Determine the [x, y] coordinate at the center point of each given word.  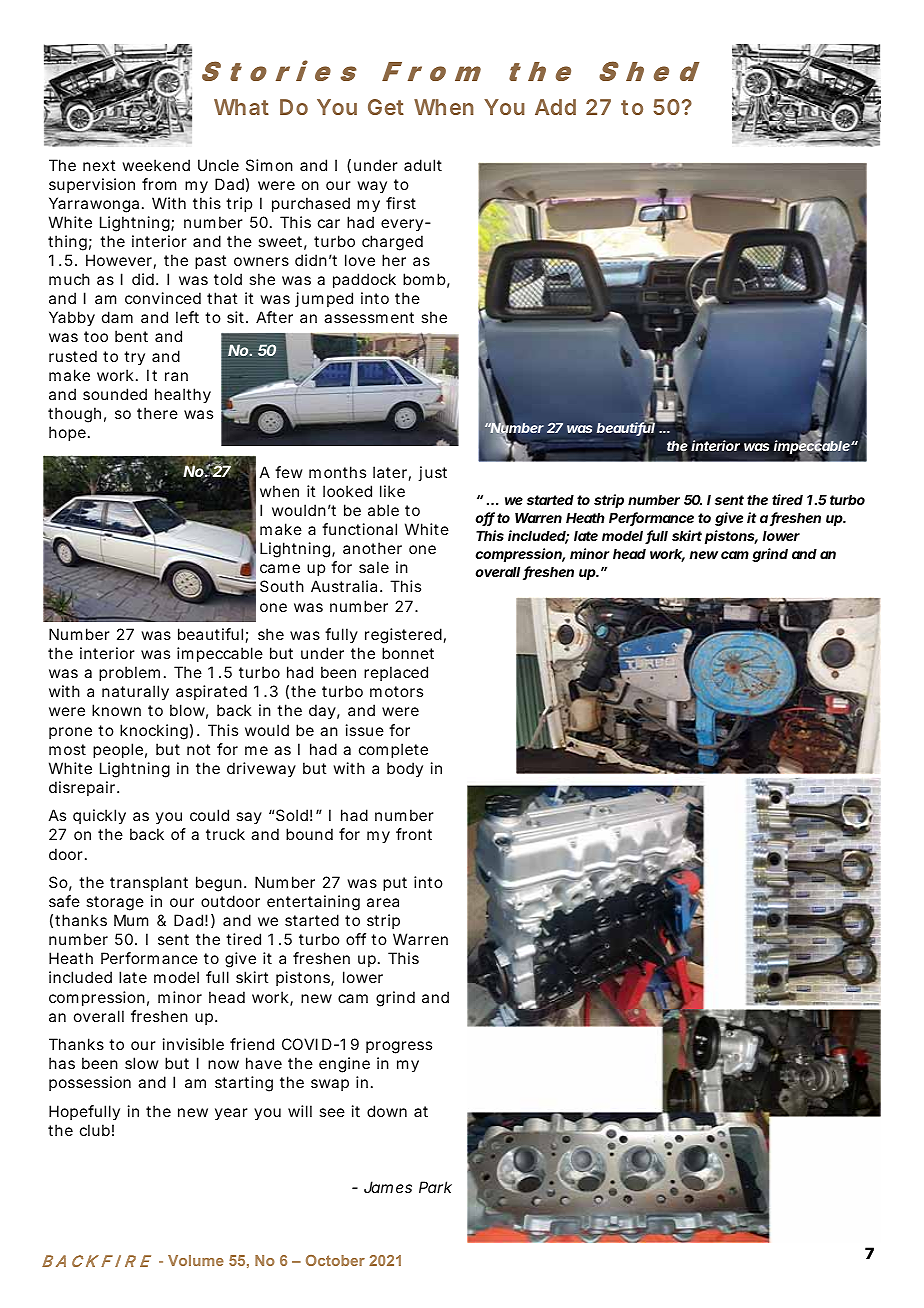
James [388, 1187]
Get [386, 107]
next [99, 165]
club [95, 1130]
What [241, 107]
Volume [196, 1260]
